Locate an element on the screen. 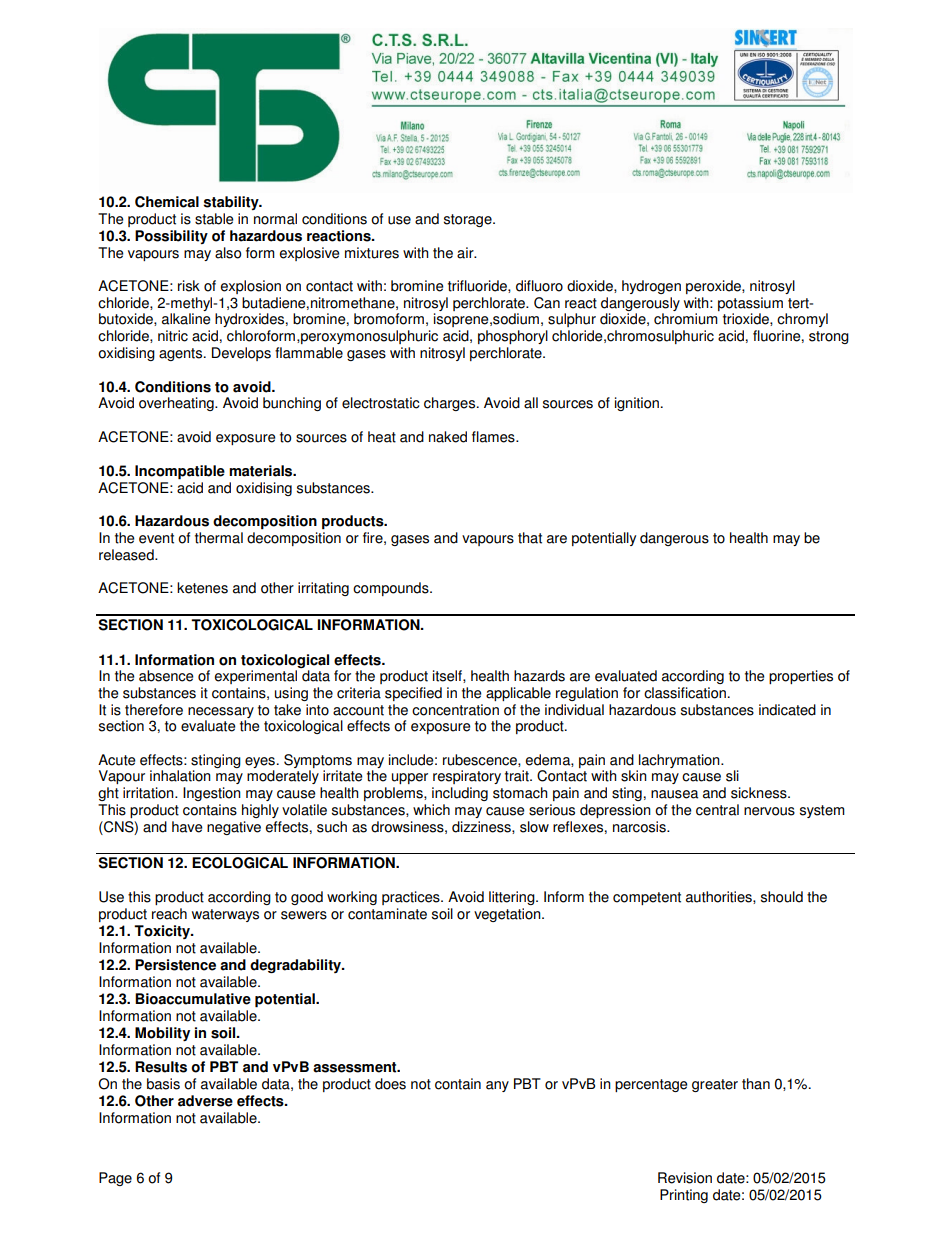  ignition is located at coordinates (637, 404).
